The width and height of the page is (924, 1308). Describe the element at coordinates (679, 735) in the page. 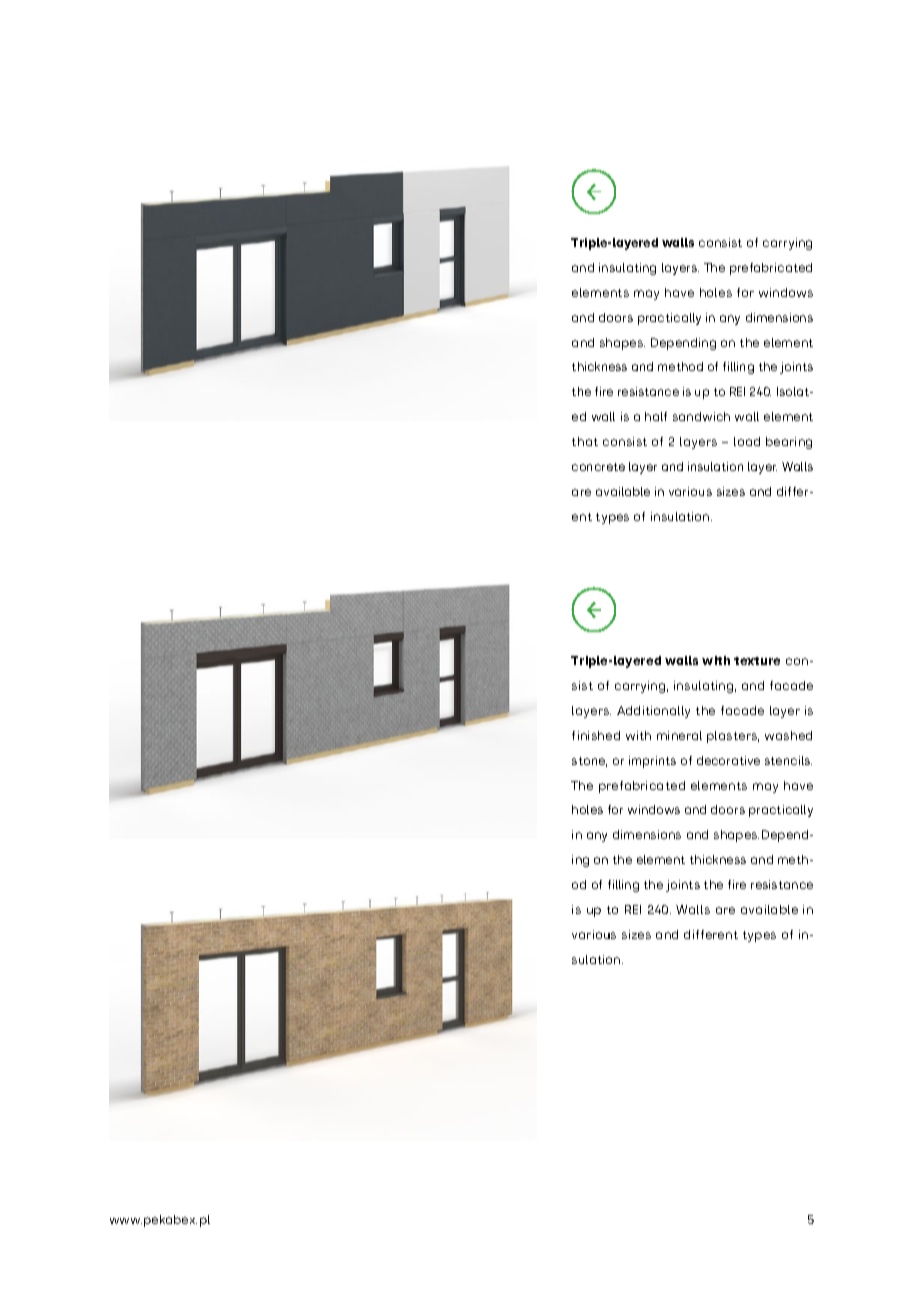

I see `mineral` at that location.
